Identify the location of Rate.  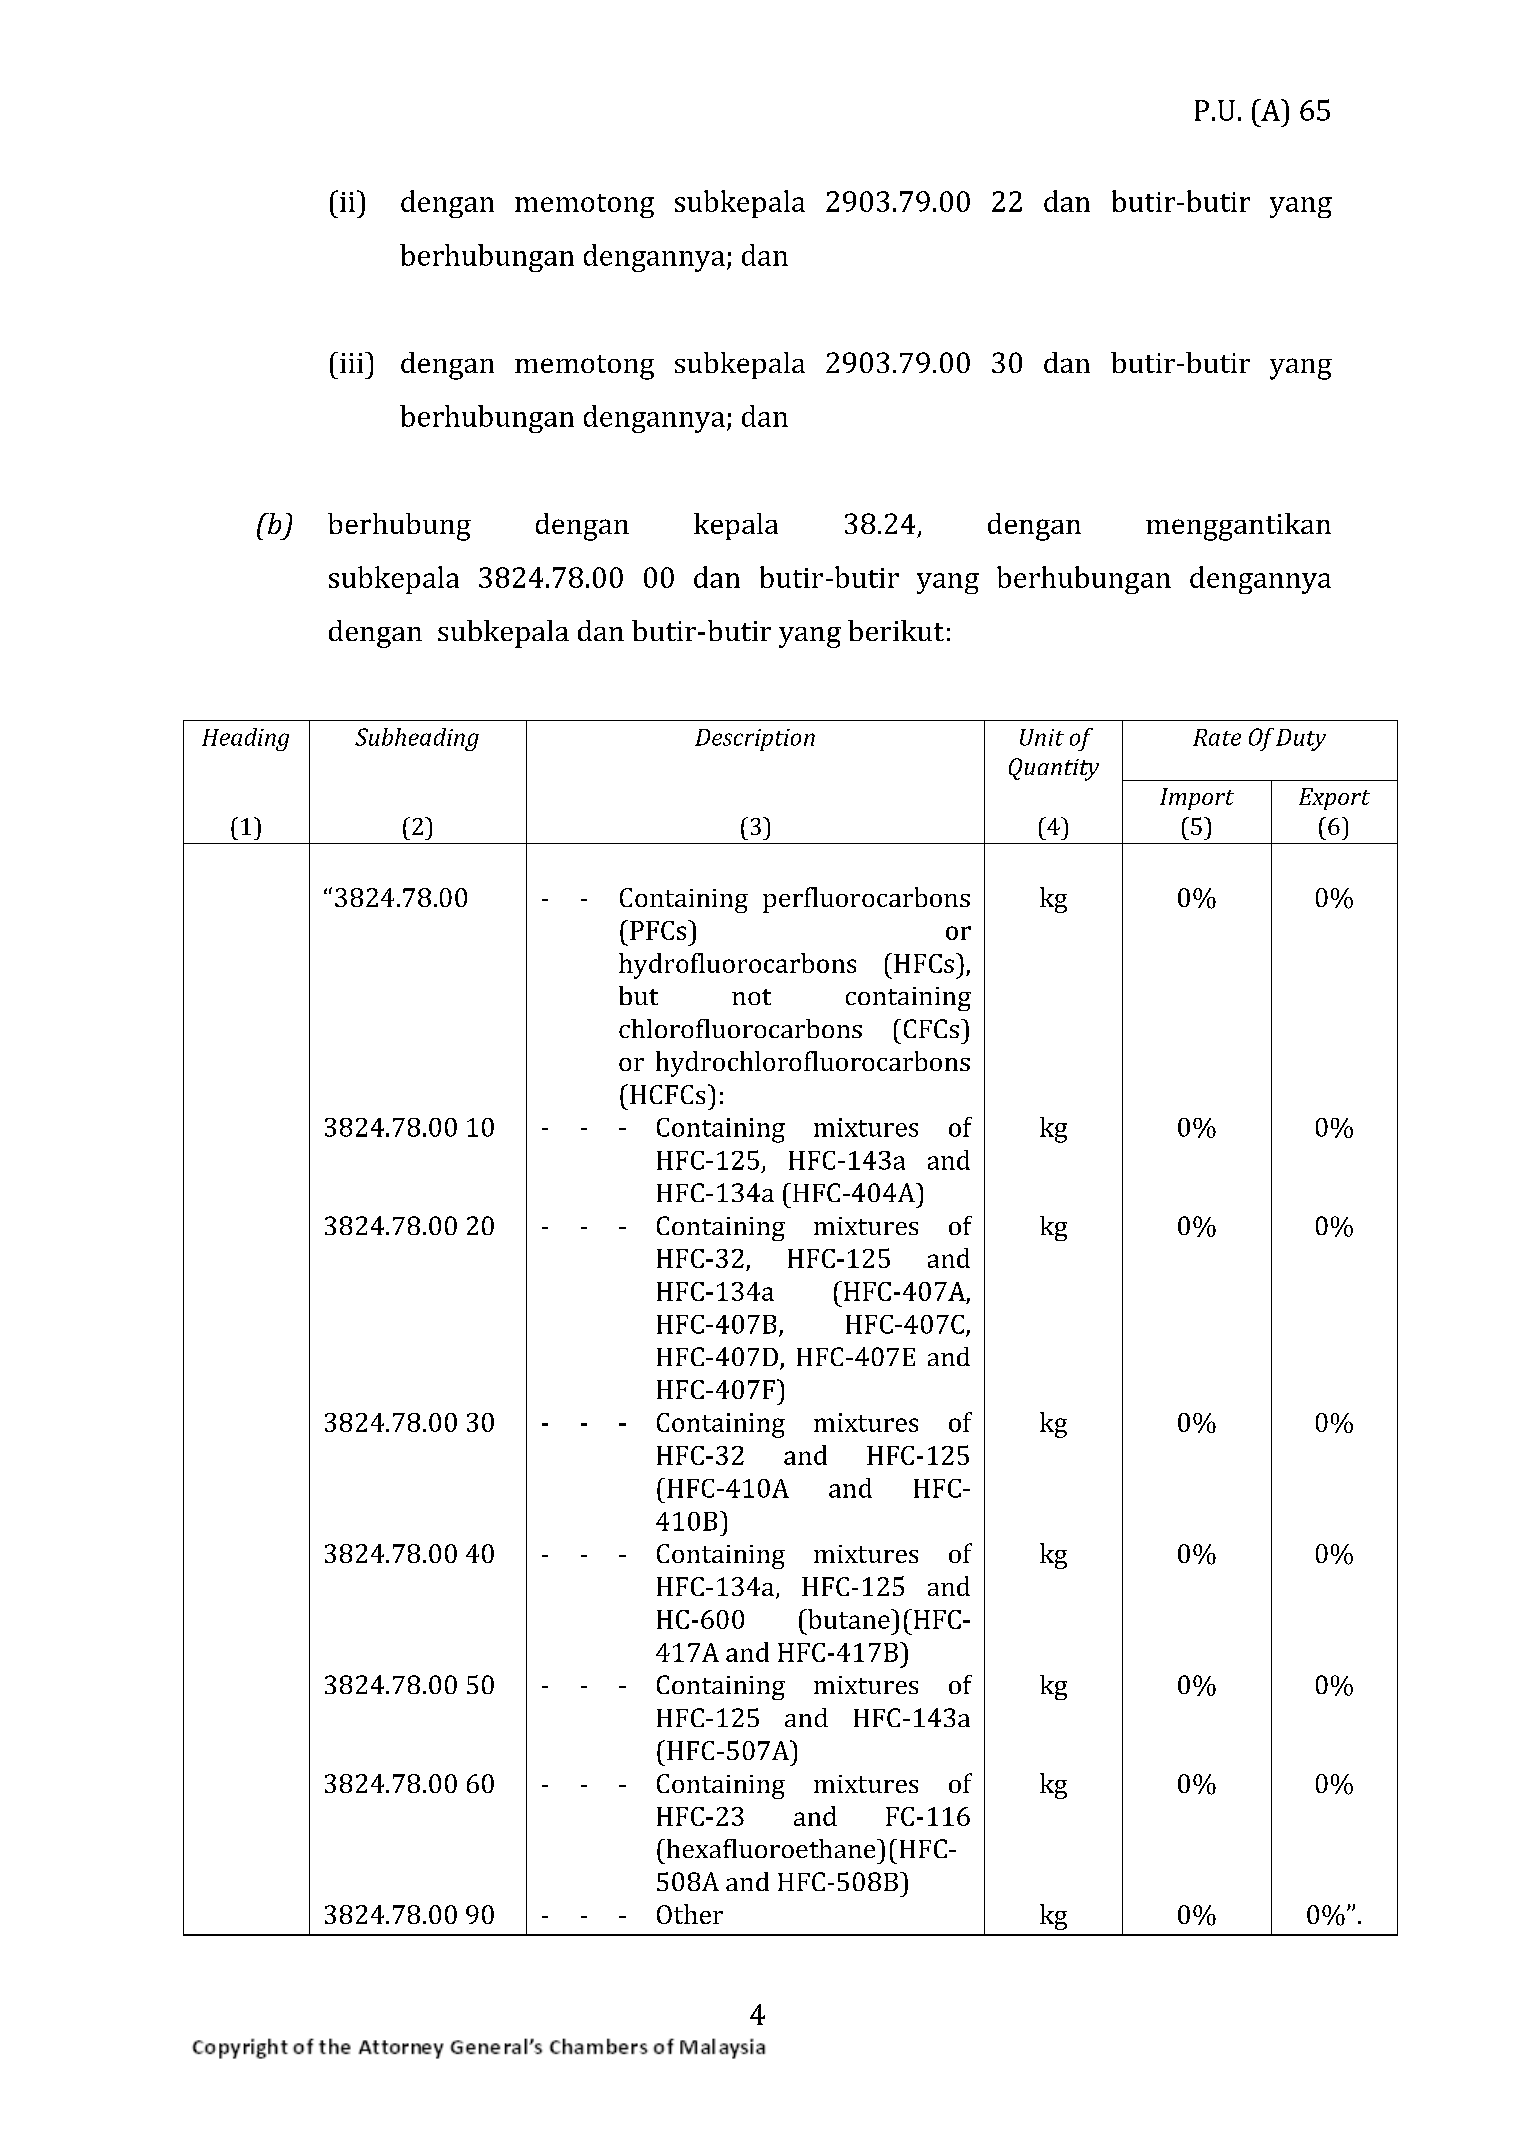
(1217, 737).
